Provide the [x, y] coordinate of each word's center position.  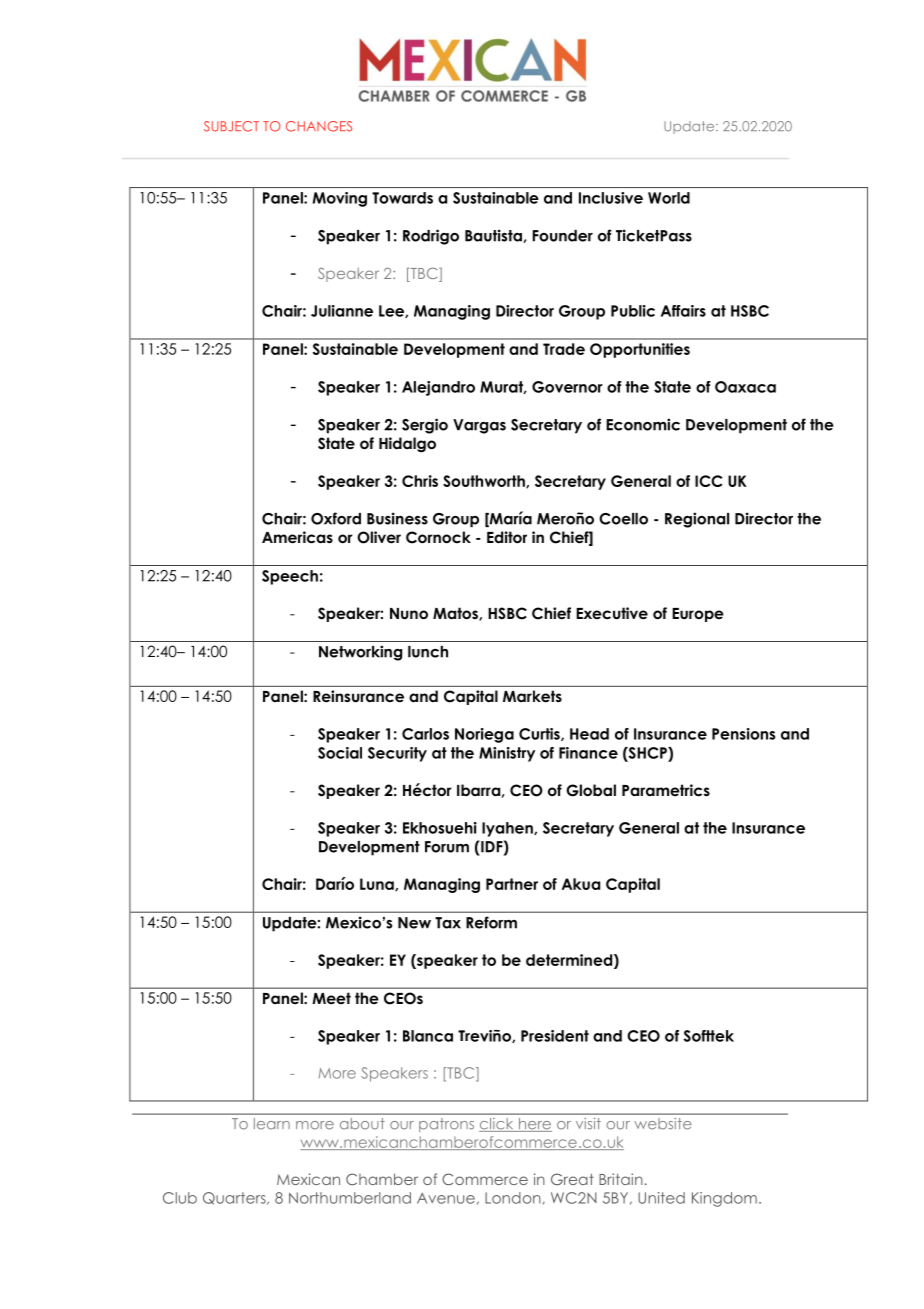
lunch [428, 652]
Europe [698, 615]
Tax [448, 923]
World [669, 198]
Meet [331, 998]
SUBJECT [231, 126]
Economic [643, 424]
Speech [290, 577]
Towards [402, 198]
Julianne [342, 311]
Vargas [479, 426]
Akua [581, 884]
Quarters [235, 1198]
